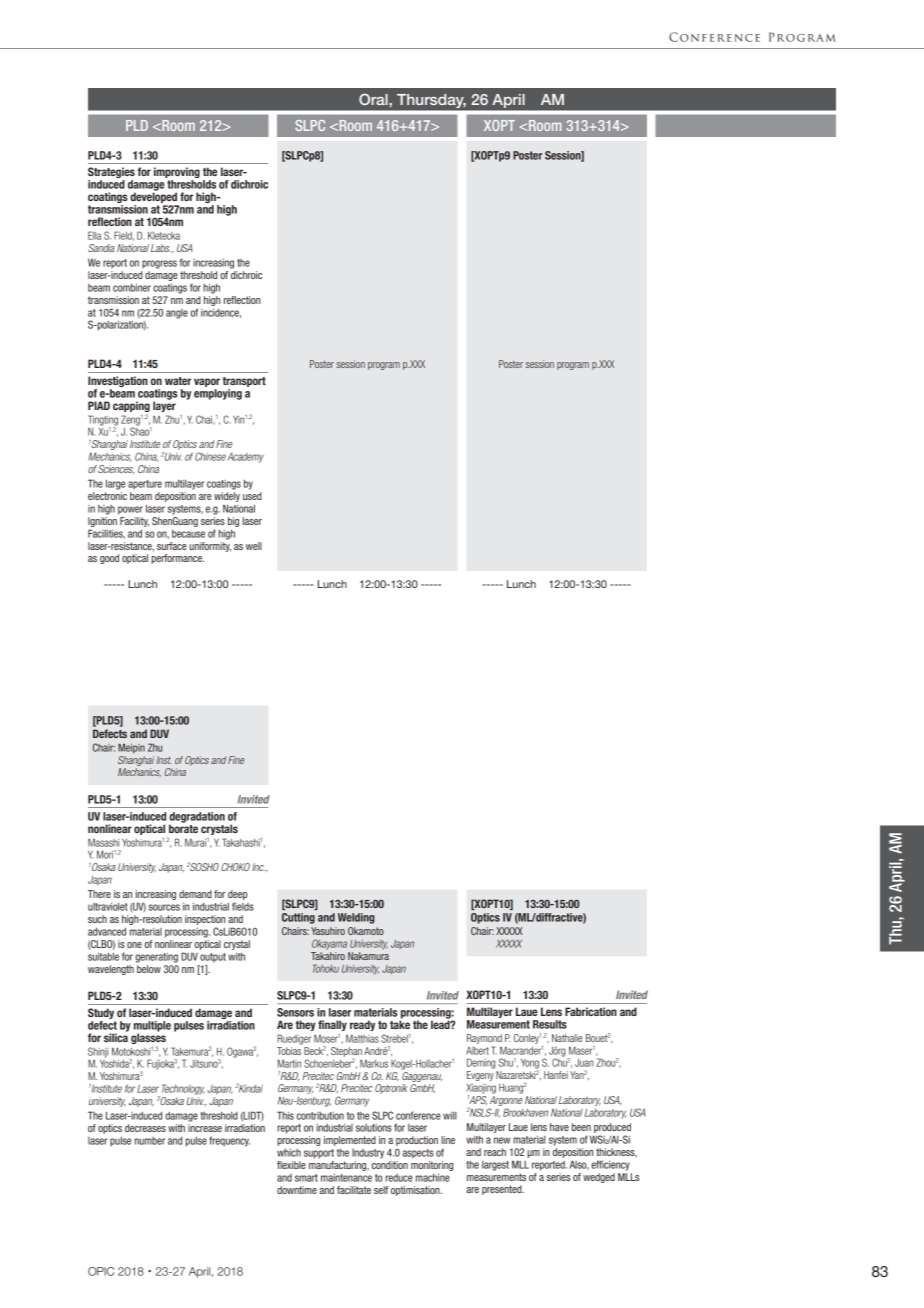 This page has height=1308, width=924. Describe the element at coordinates (149, 1141) in the page. I see `number` at that location.
